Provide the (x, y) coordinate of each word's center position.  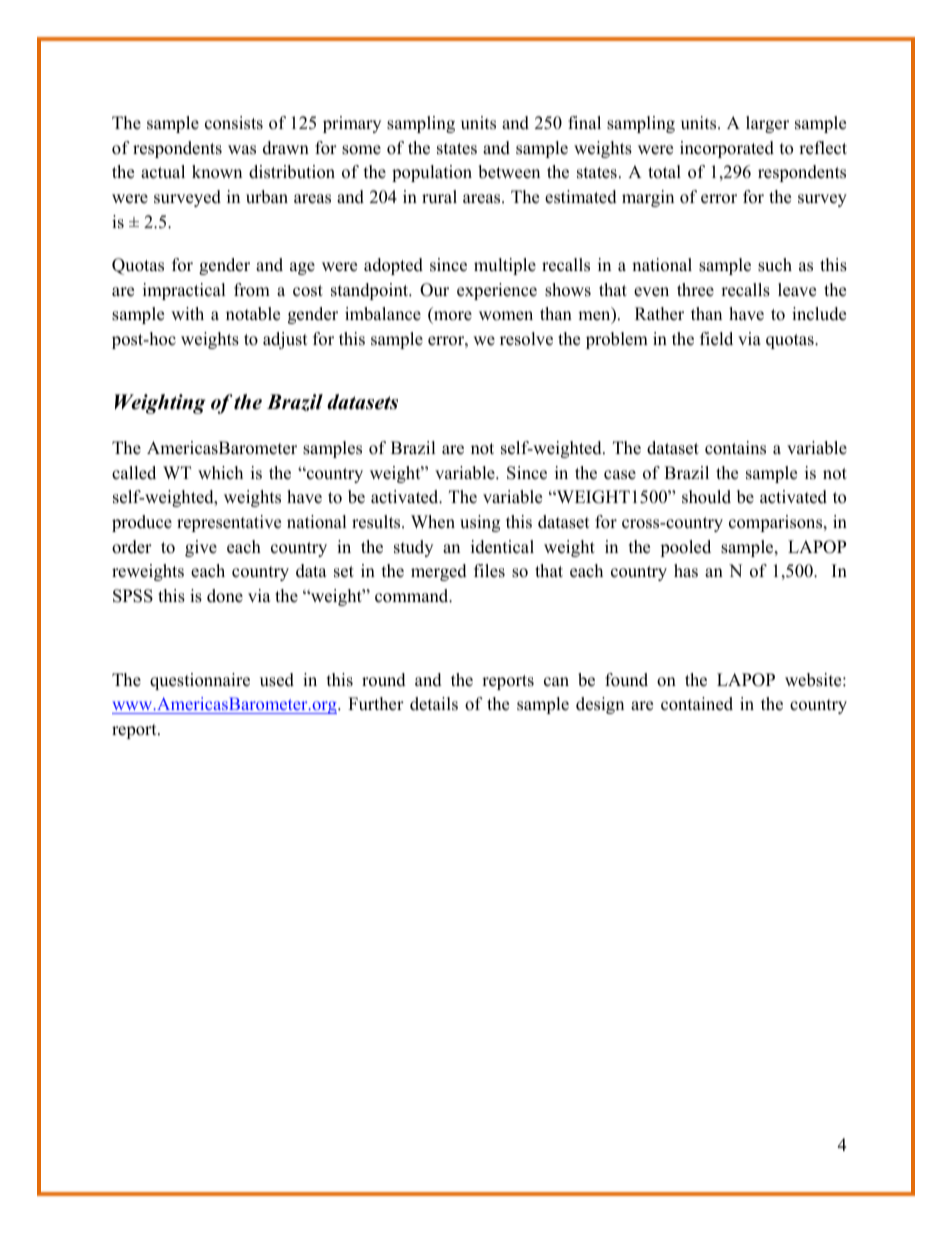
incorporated (727, 149)
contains (735, 448)
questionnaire (200, 681)
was (242, 150)
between (509, 172)
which (220, 473)
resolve (526, 339)
